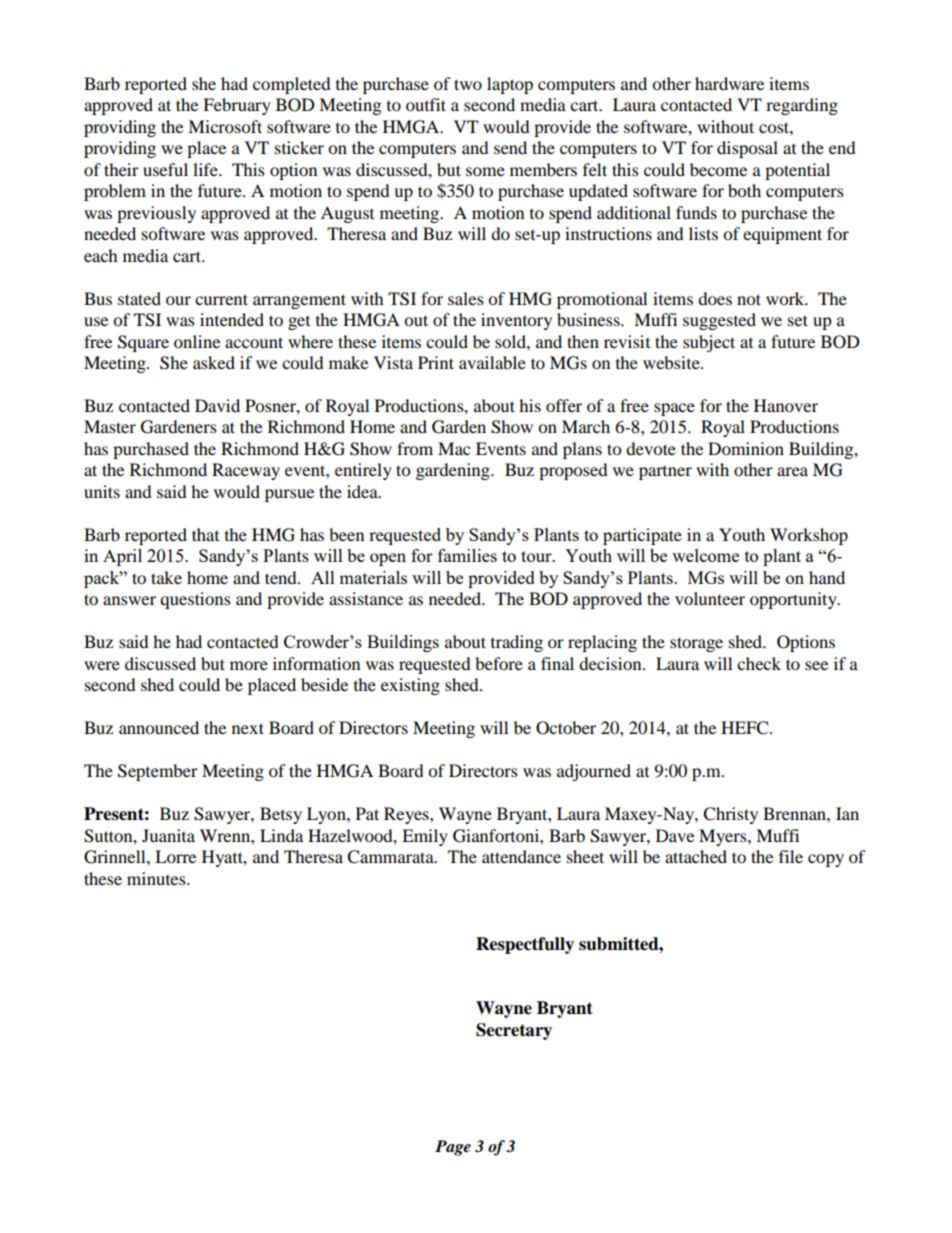 The height and width of the screenshot is (1233, 952). I want to click on announced, so click(159, 727).
